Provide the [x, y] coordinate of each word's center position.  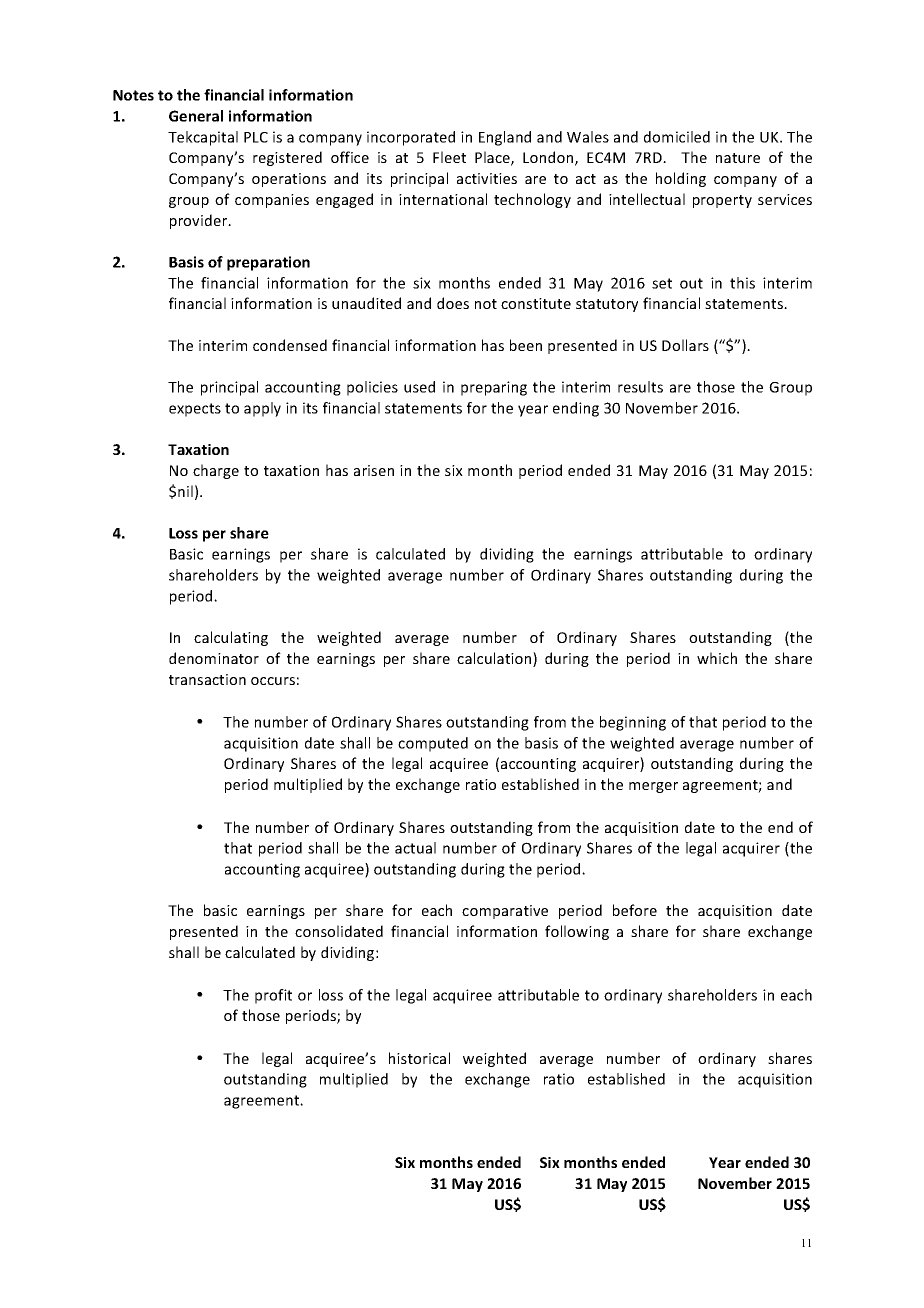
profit [273, 996]
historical [419, 1058]
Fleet [449, 157]
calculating [231, 638]
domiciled [677, 137]
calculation [495, 659]
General [196, 116]
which [717, 658]
